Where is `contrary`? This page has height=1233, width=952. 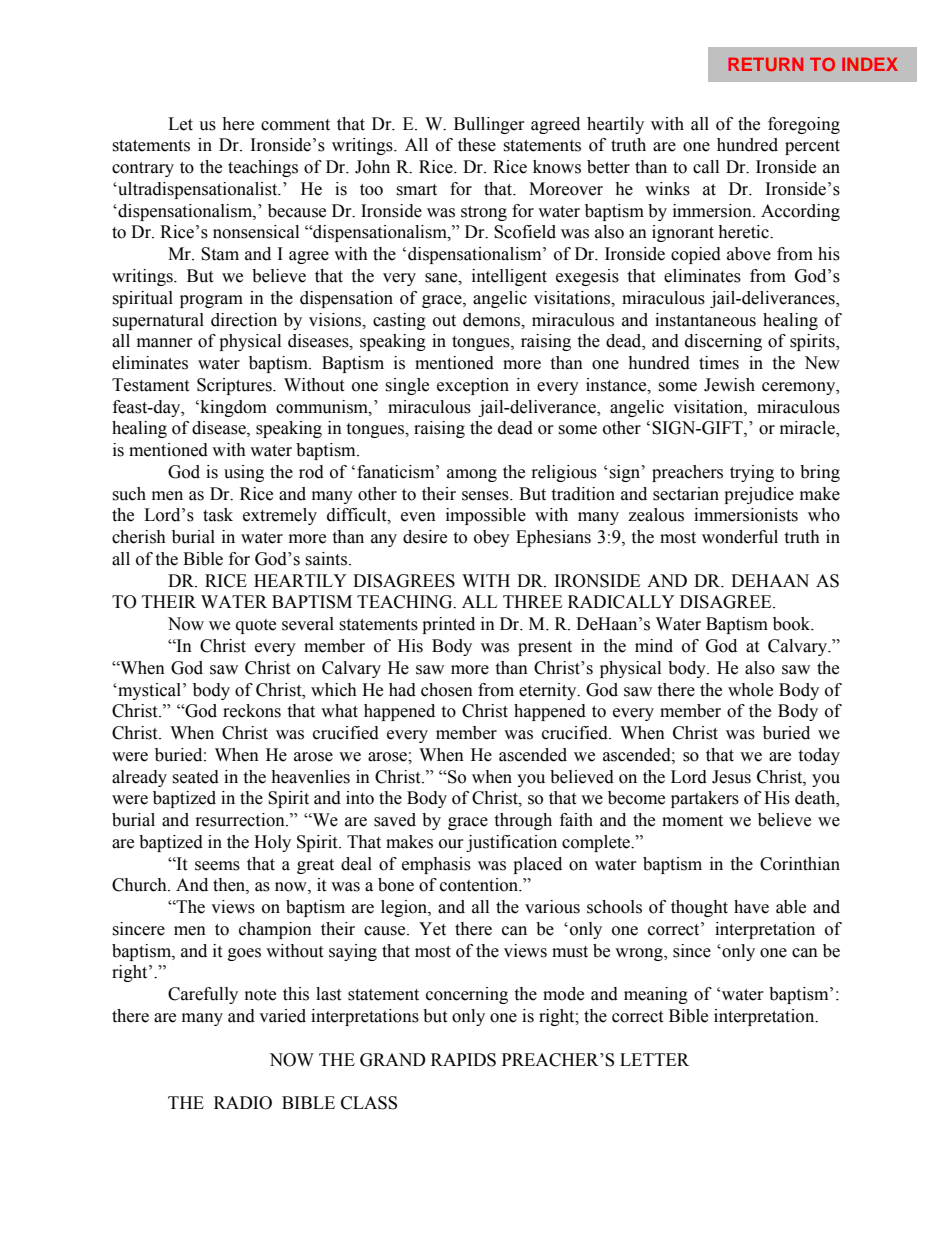 contrary is located at coordinates (143, 169).
